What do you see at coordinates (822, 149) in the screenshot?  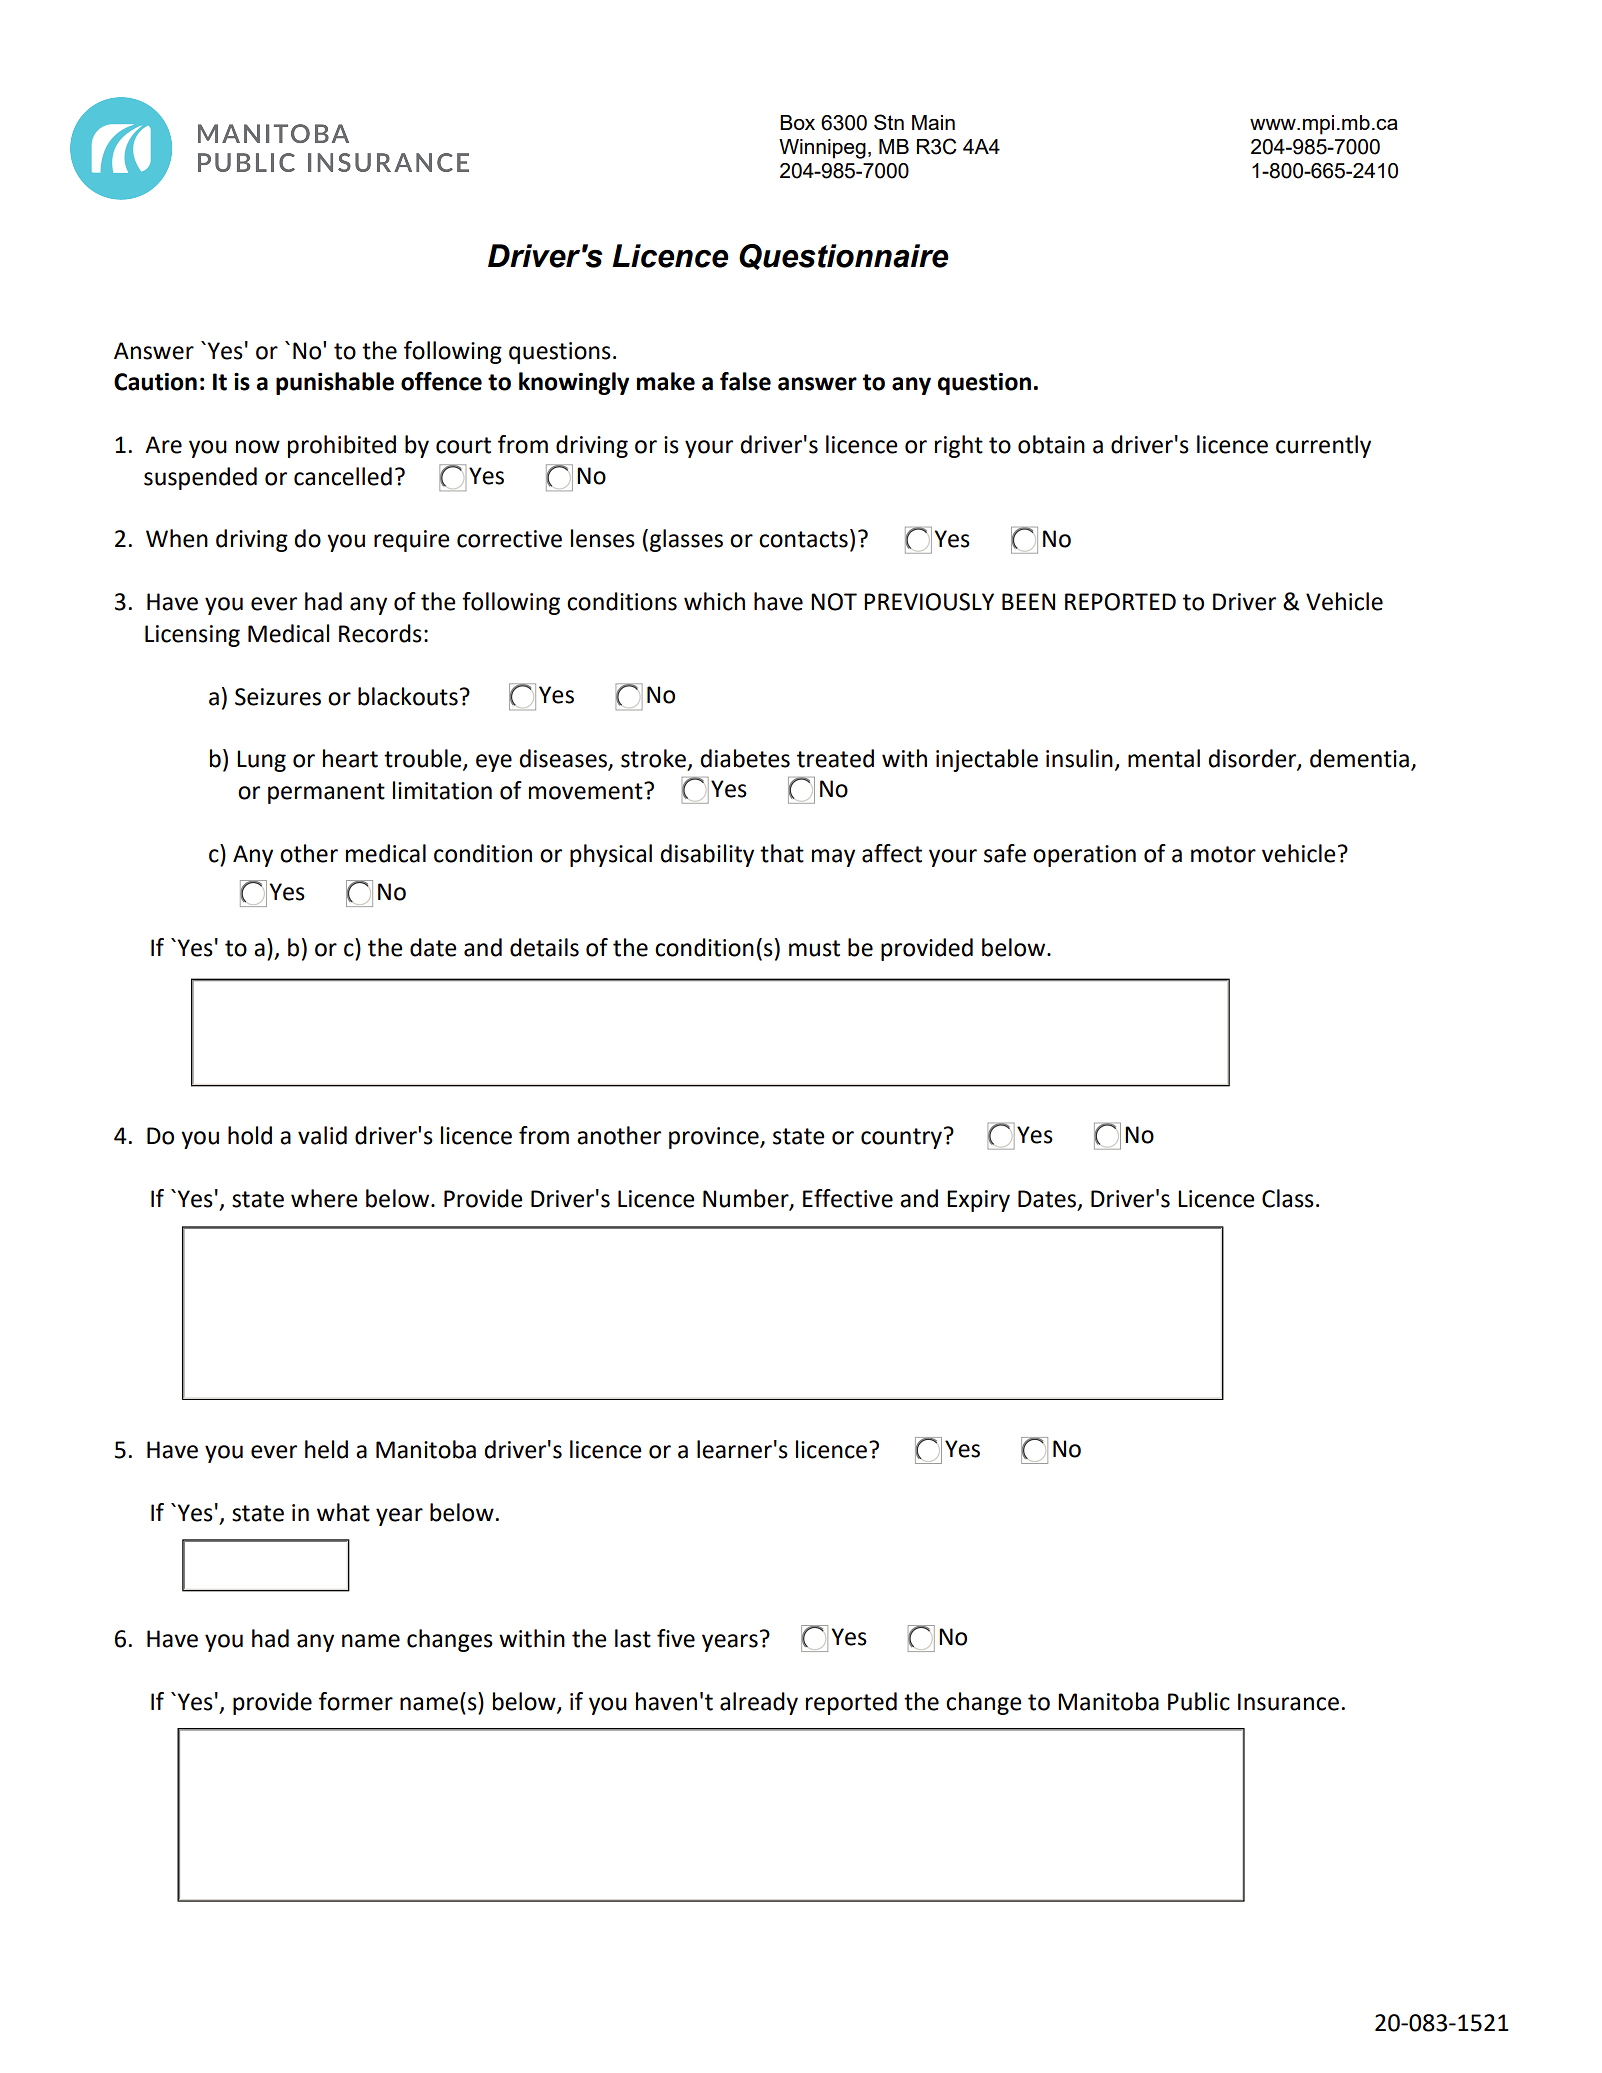 I see `Winnipeg` at bounding box center [822, 149].
